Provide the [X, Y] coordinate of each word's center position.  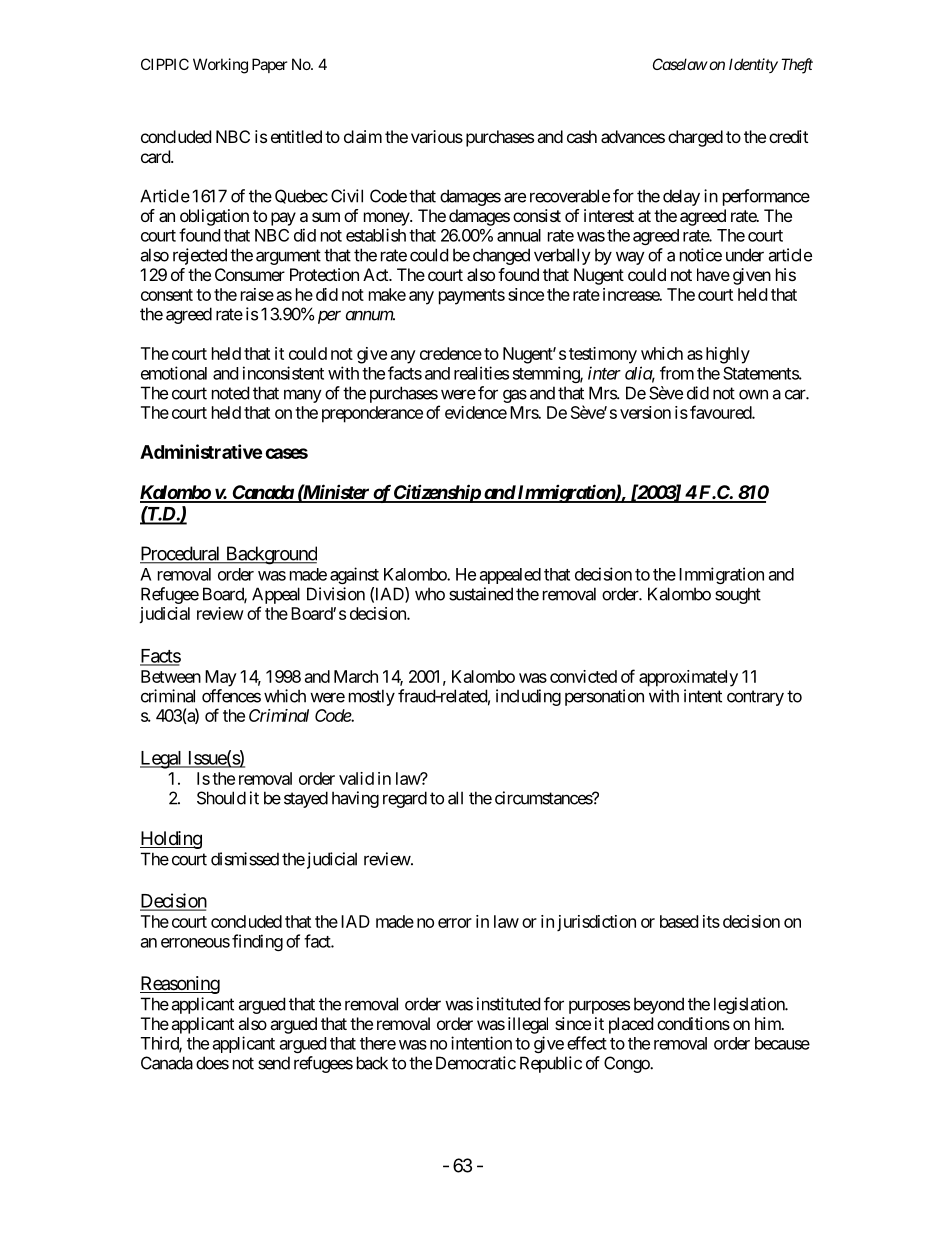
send [274, 1063]
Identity [753, 65]
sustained [481, 594]
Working [220, 66]
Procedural [181, 554]
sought [738, 595]
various [437, 136]
